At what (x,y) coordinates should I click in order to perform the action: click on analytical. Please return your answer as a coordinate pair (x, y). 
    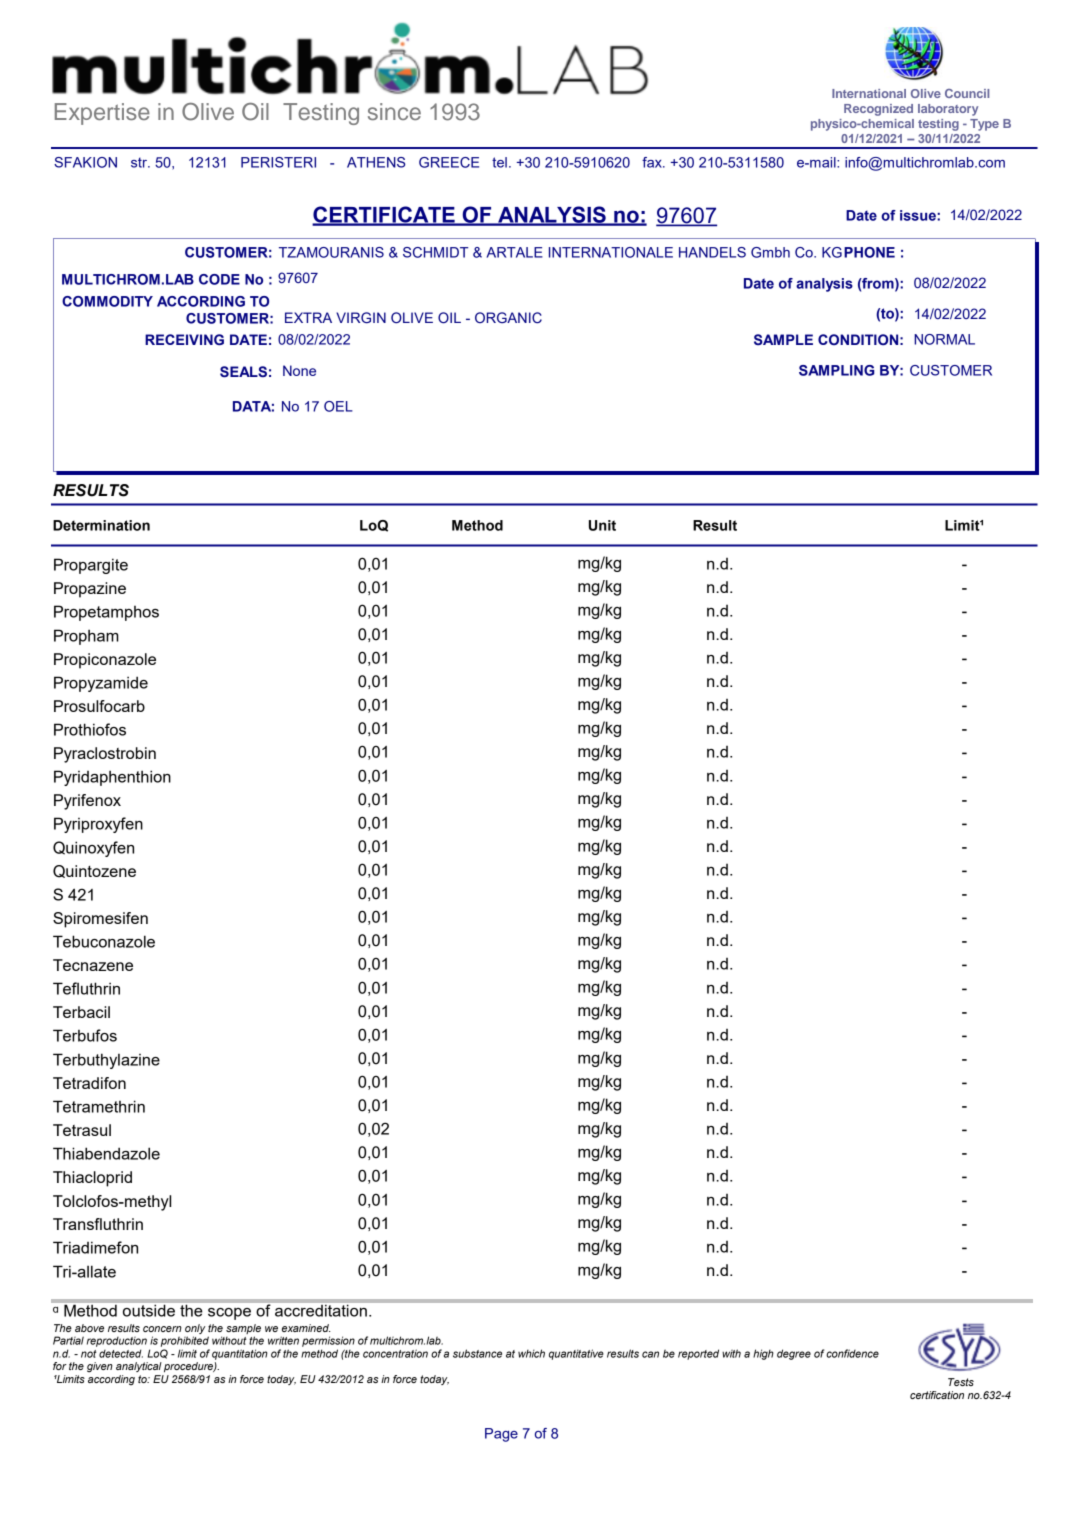
    Looking at the image, I should click on (139, 1367).
